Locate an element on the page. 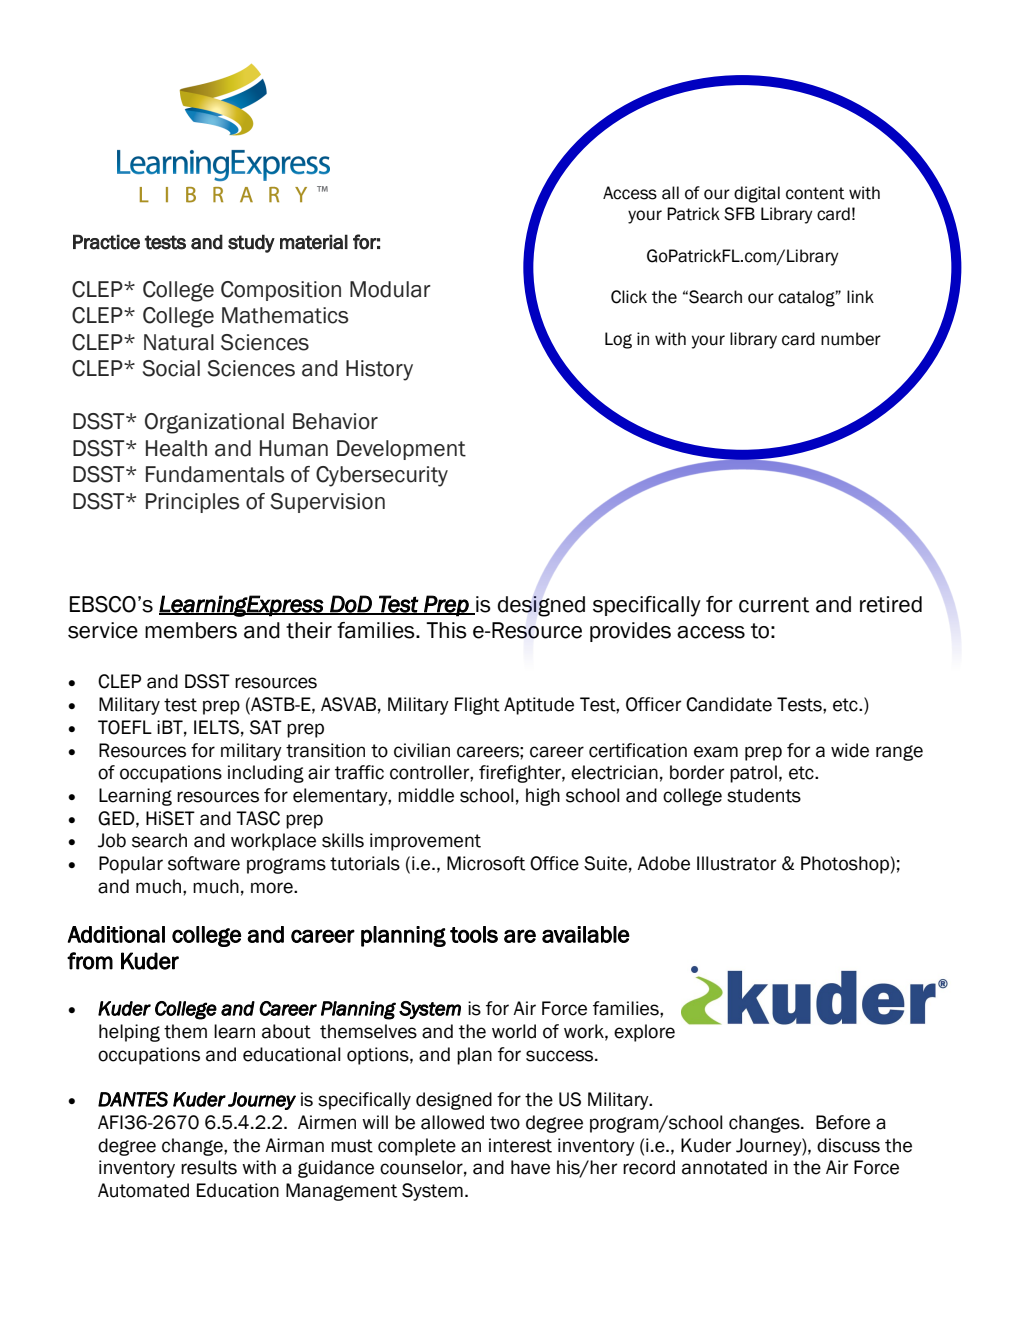 This image has width=1021, height=1322. content is located at coordinates (815, 193).
